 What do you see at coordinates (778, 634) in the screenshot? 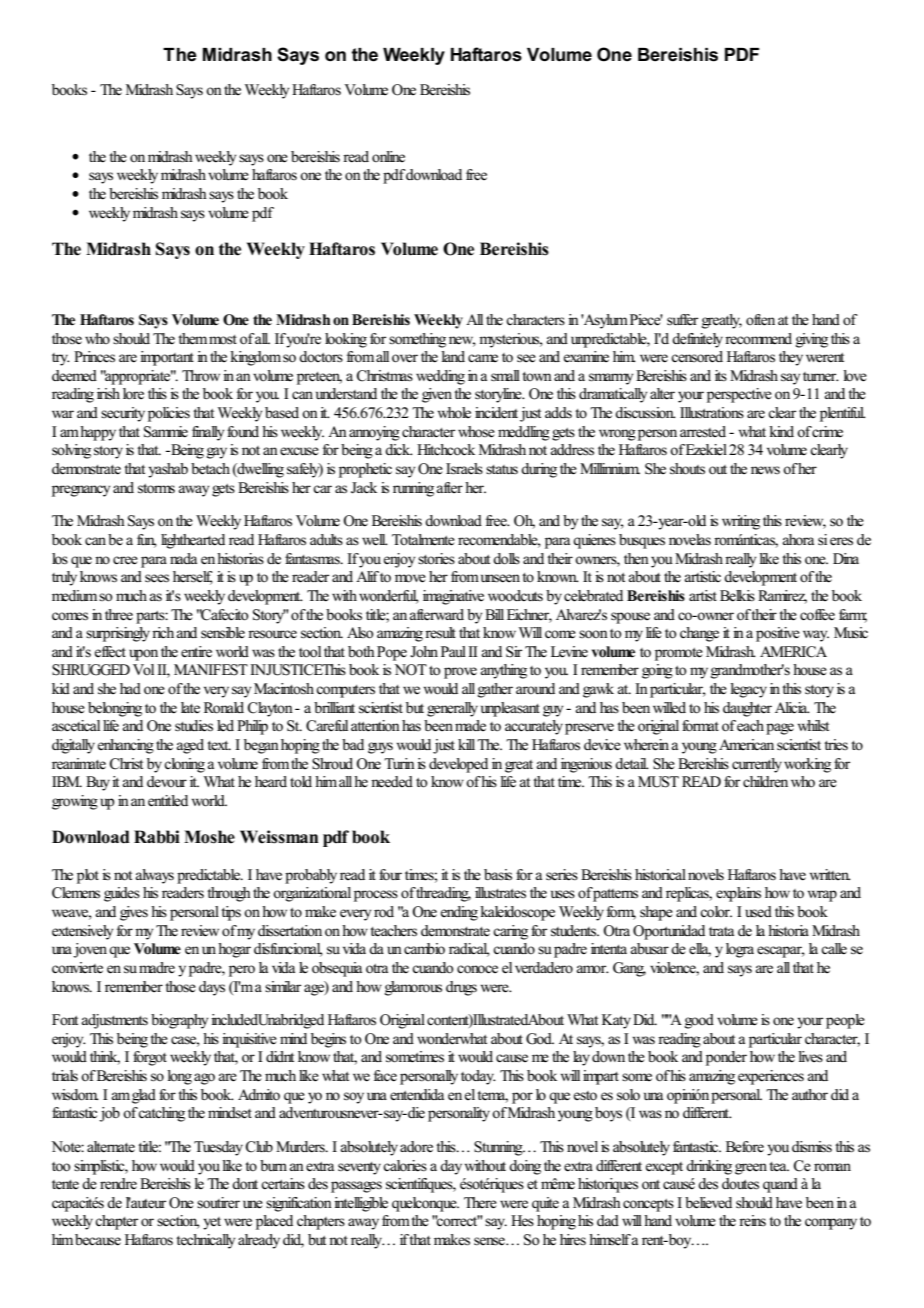
I see `positive` at bounding box center [778, 634].
